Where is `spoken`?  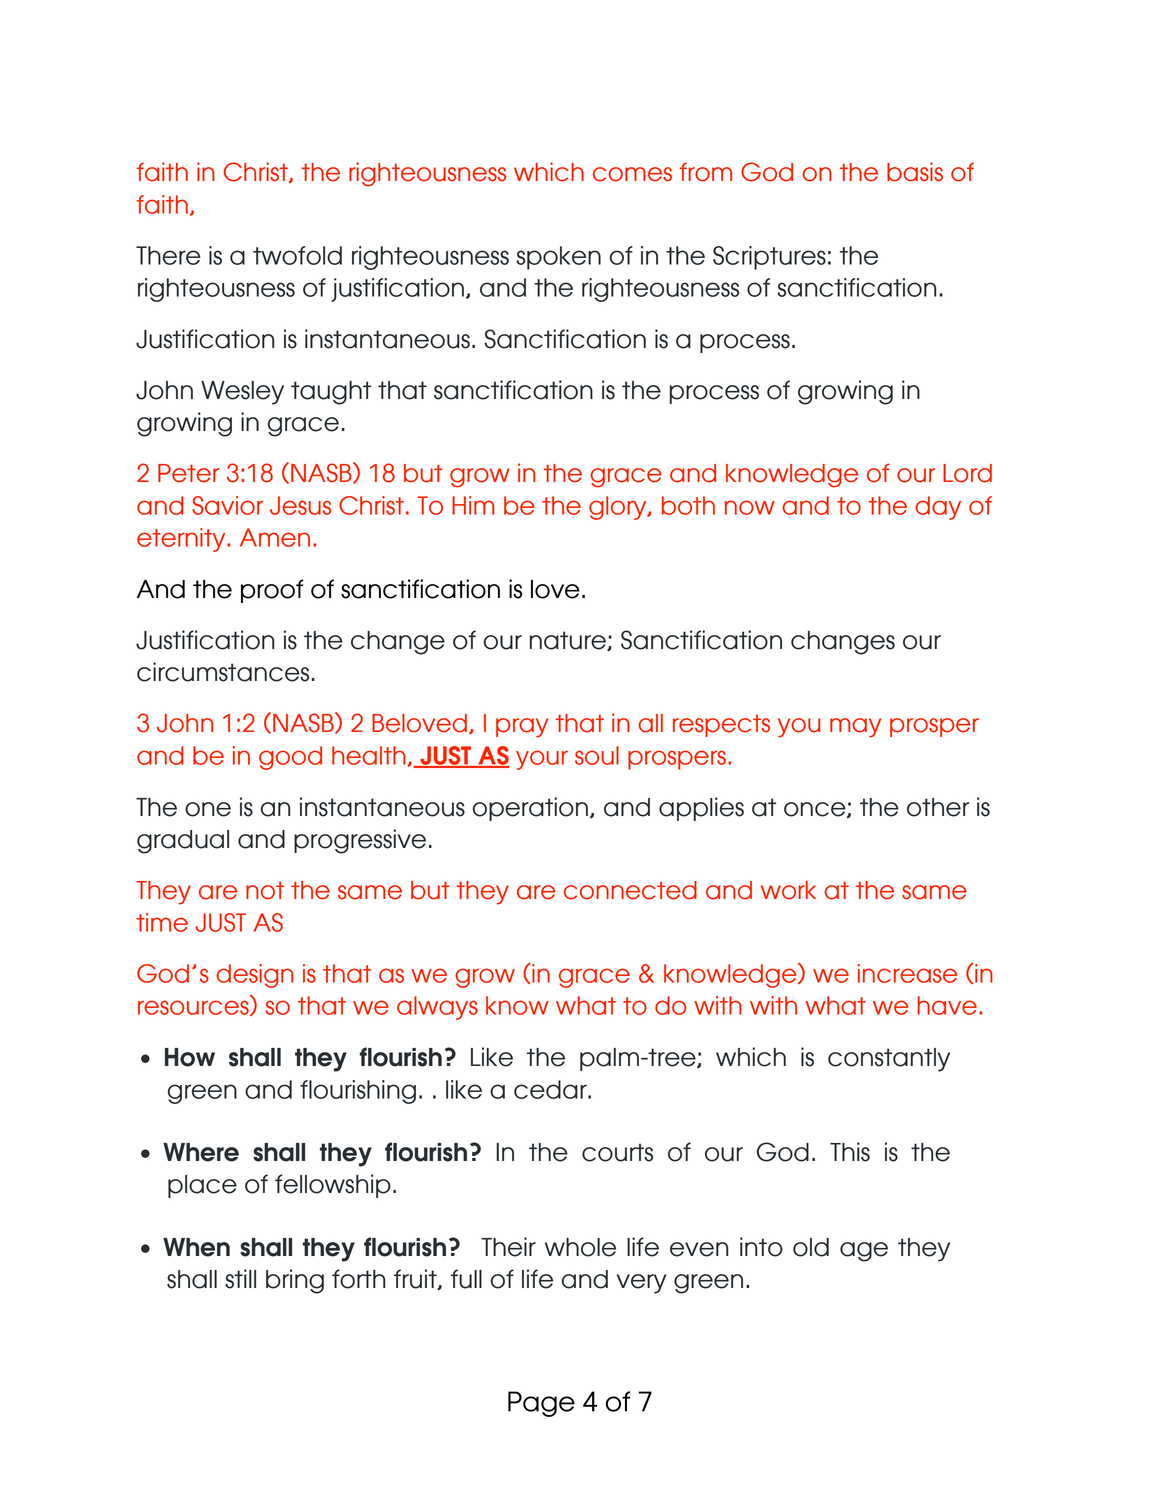 spoken is located at coordinates (558, 258).
